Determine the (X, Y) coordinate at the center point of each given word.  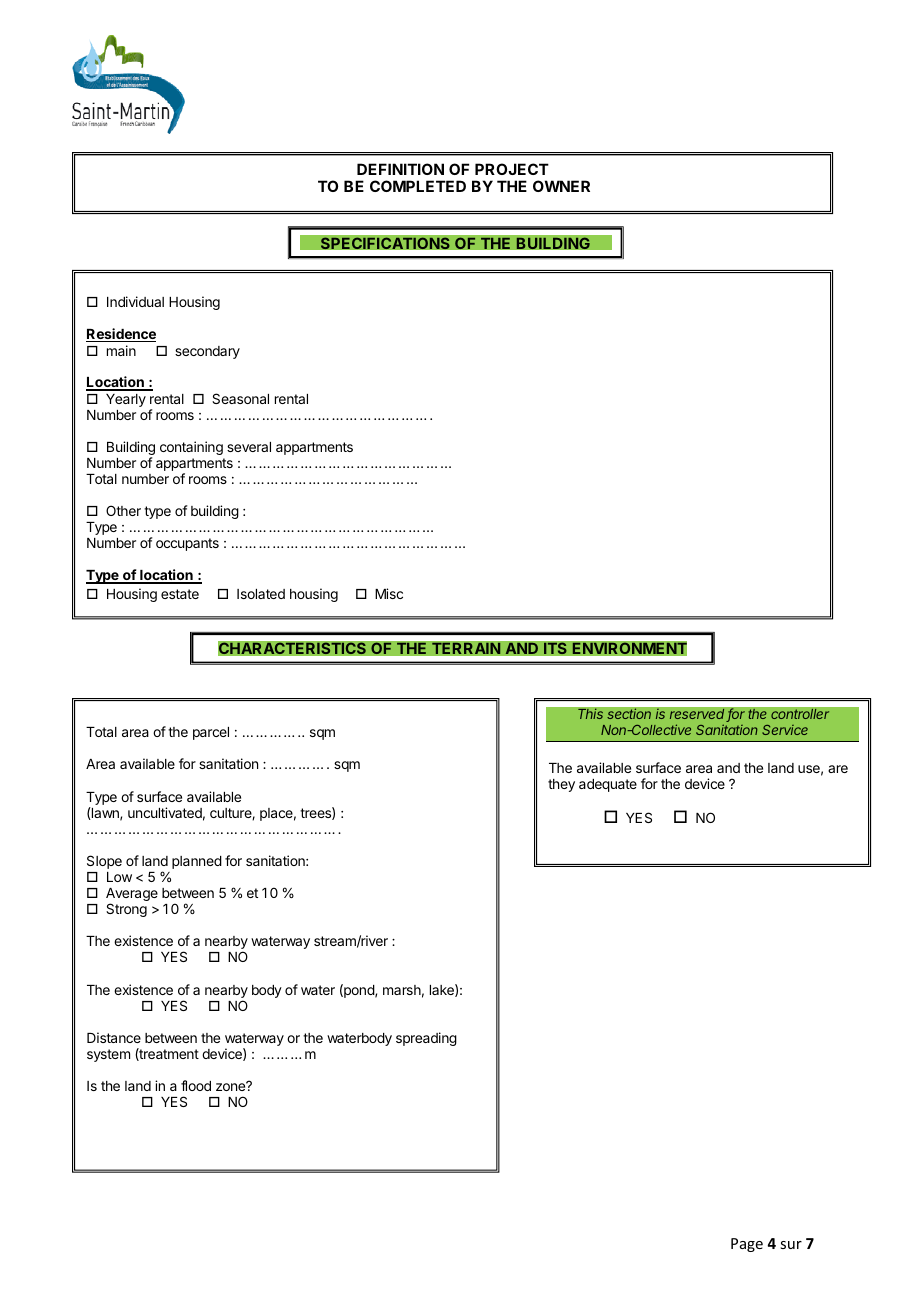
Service (785, 730)
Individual (135, 301)
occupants (187, 544)
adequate (608, 785)
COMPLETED (418, 186)
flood (196, 1085)
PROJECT (512, 169)
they (561, 785)
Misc (389, 593)
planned (197, 862)
